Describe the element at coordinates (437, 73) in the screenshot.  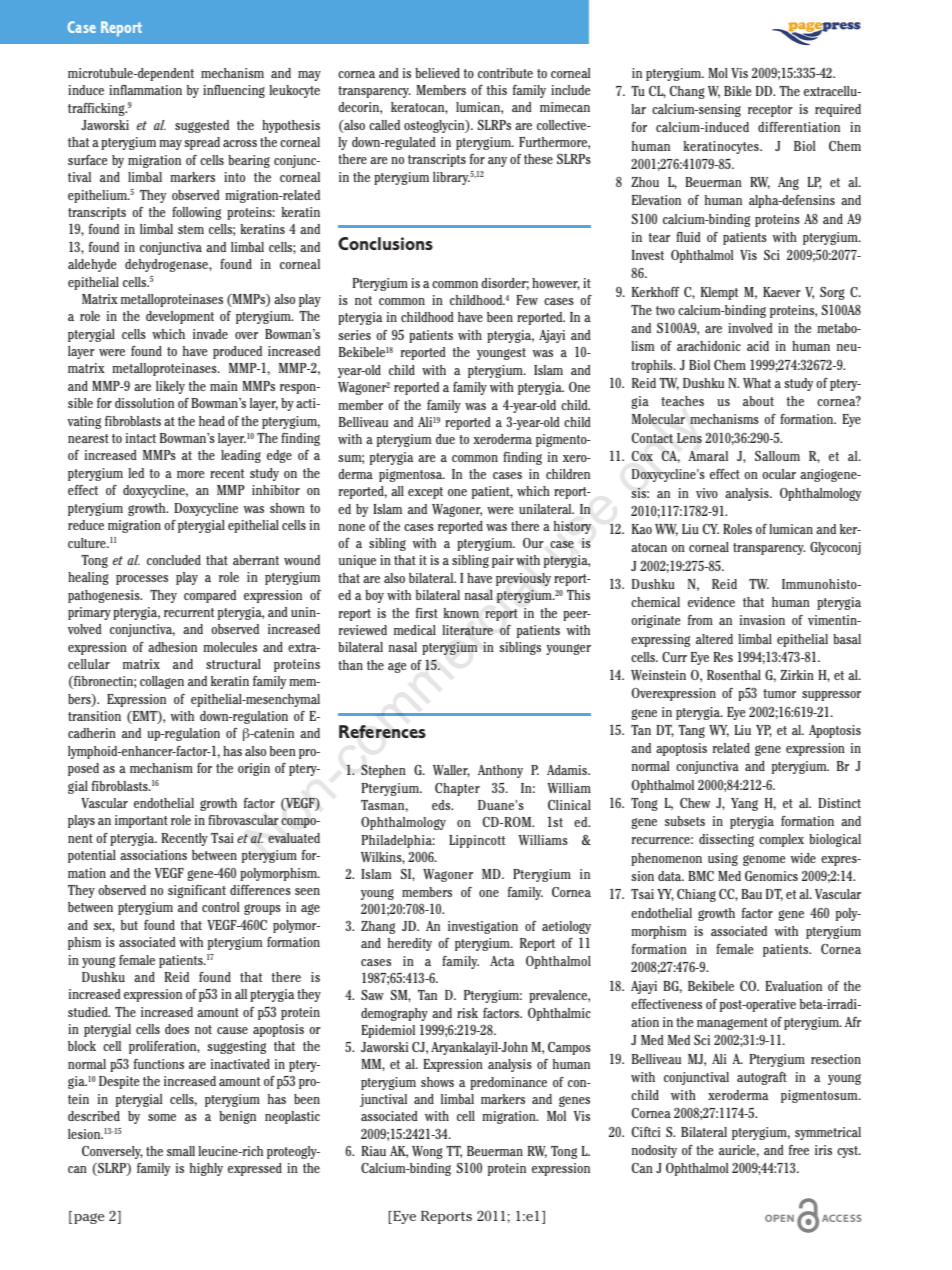
I see `believed` at that location.
